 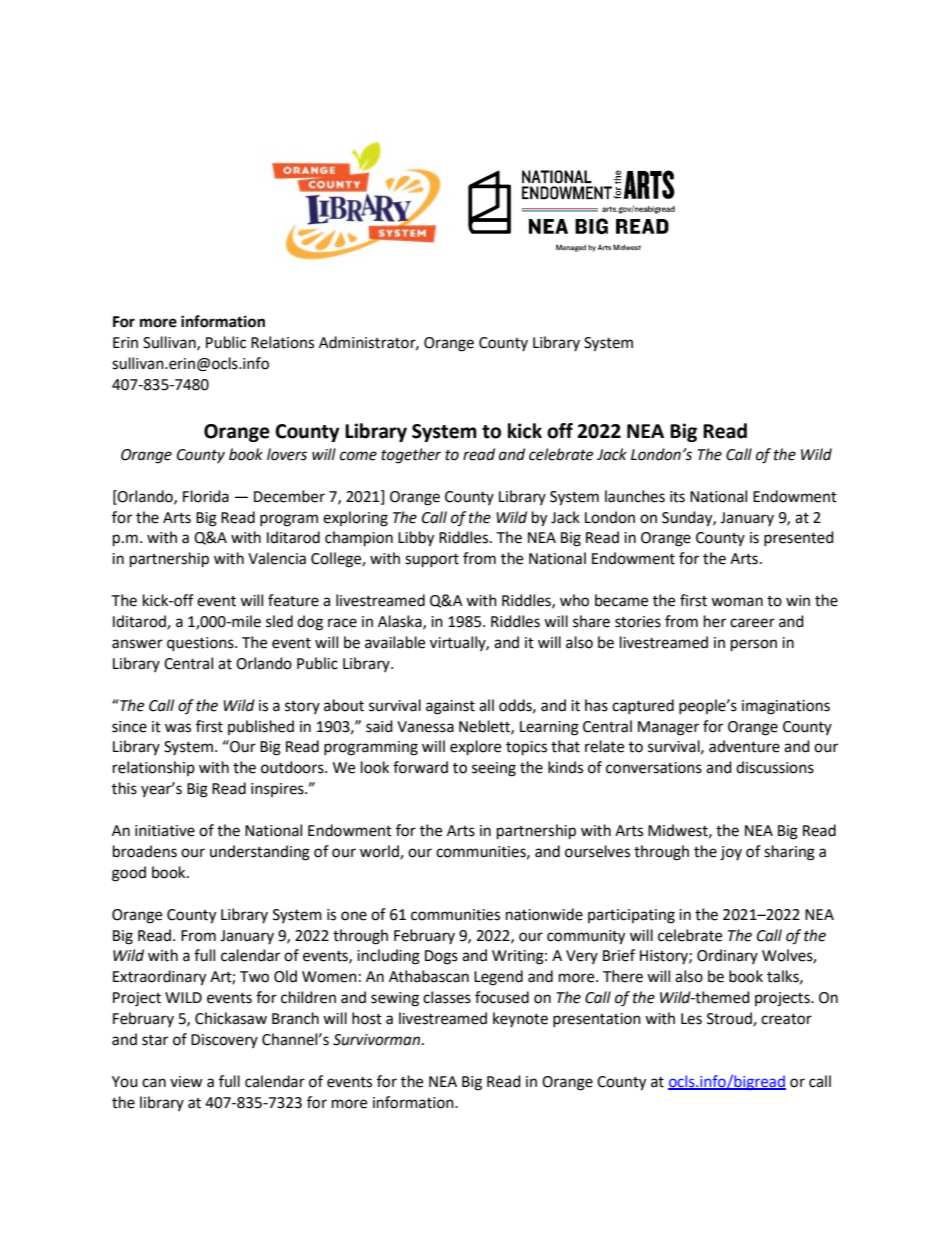 I want to click on Florida, so click(x=206, y=496).
